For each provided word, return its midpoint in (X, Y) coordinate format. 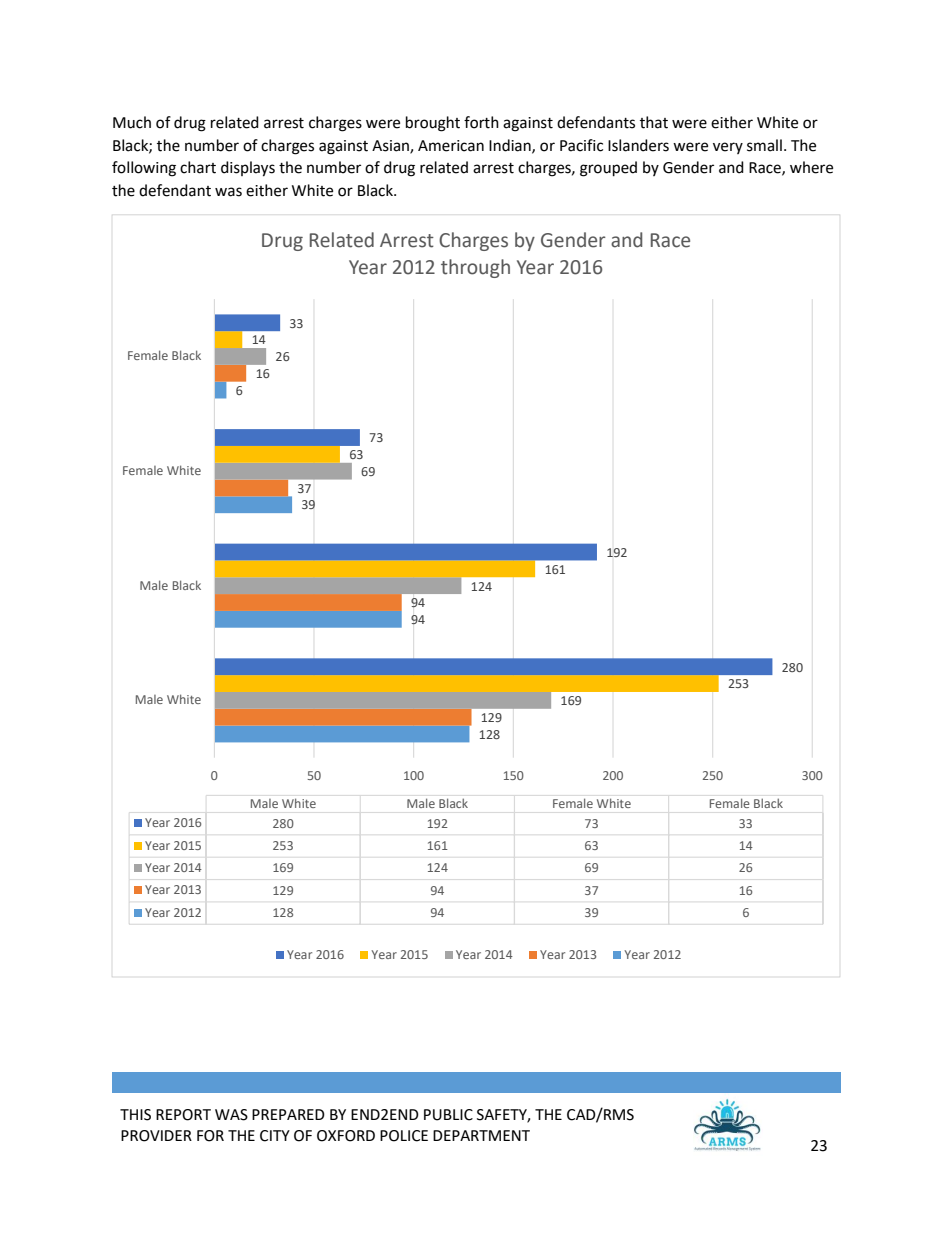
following (144, 169)
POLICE (404, 1136)
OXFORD (346, 1136)
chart (198, 167)
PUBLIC (448, 1115)
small (764, 145)
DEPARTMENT (481, 1135)
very (728, 148)
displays (248, 169)
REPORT (183, 1115)
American (451, 146)
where (811, 167)
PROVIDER (156, 1136)
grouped (608, 169)
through (475, 268)
